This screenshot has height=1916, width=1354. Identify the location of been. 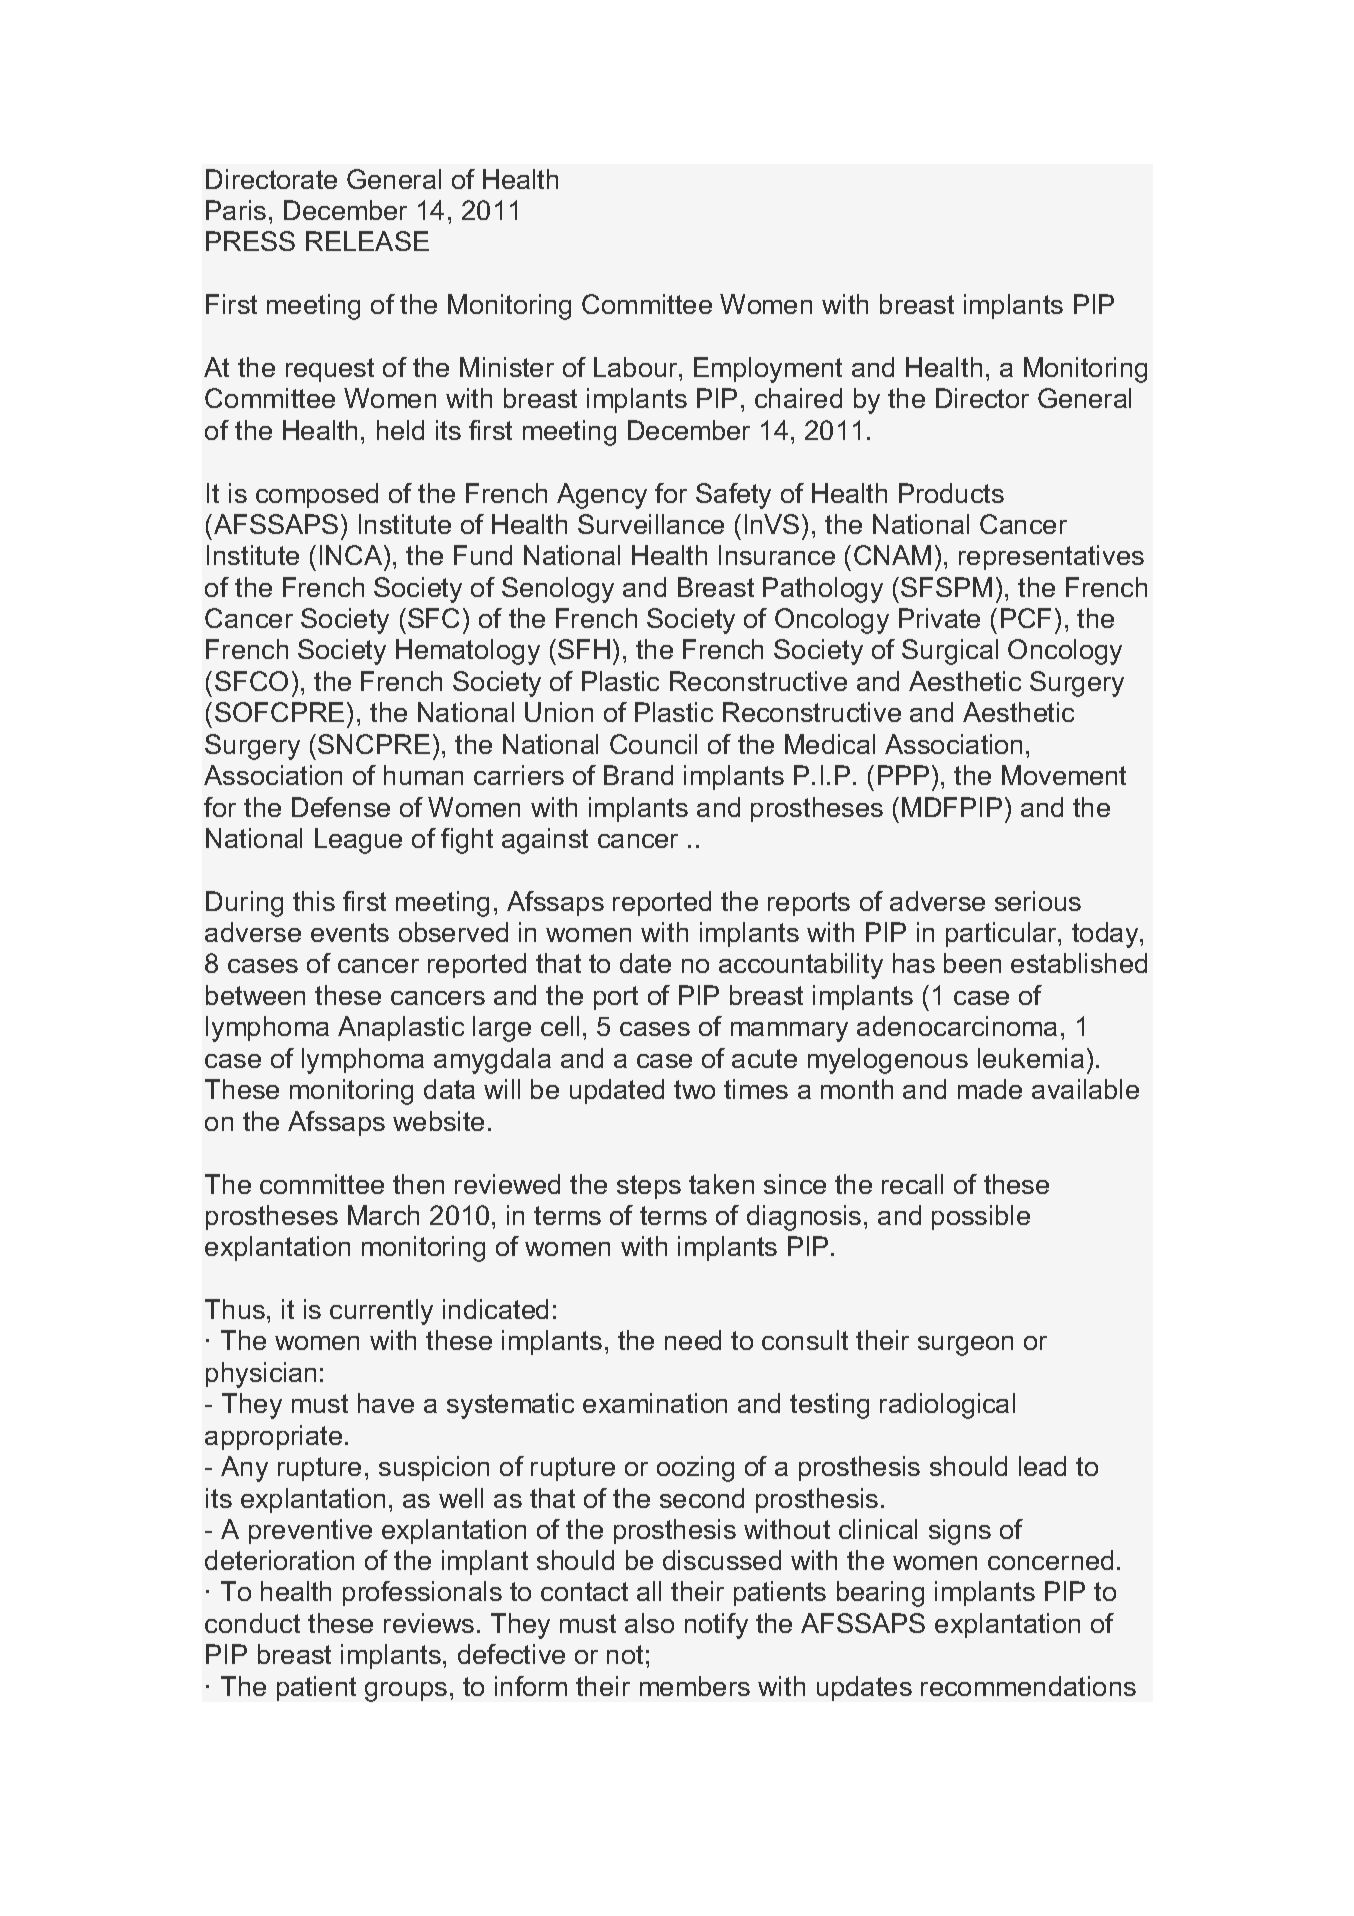
(972, 963).
